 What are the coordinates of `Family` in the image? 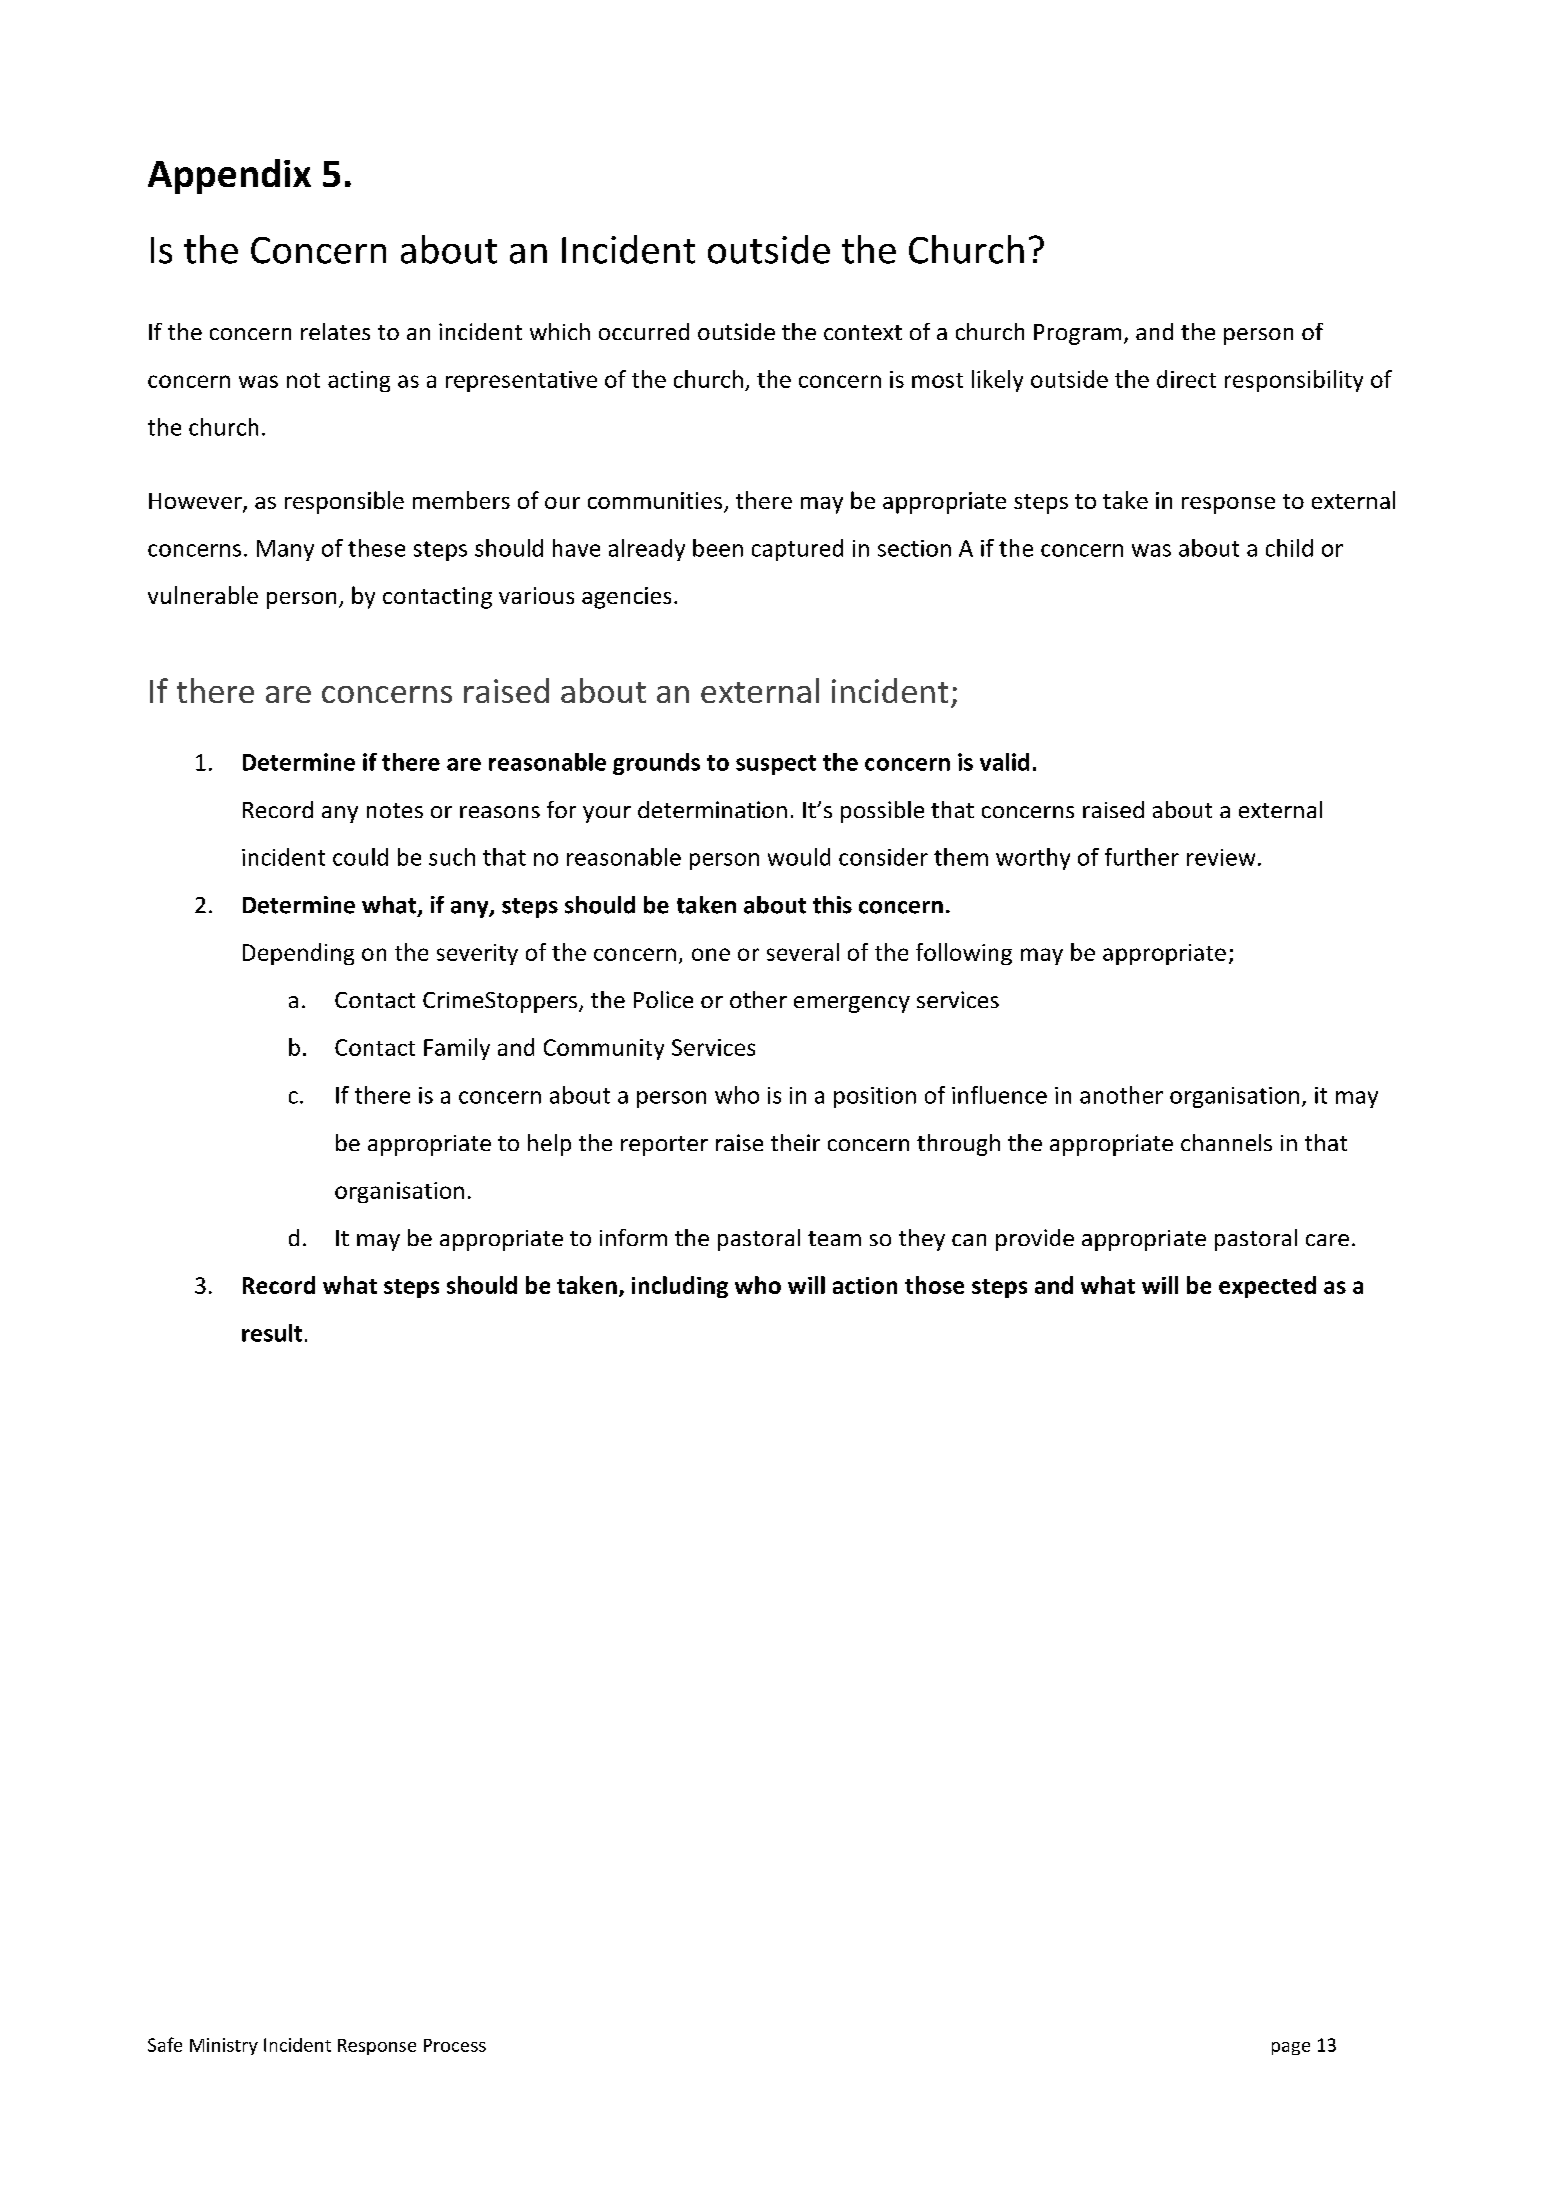 It's located at (457, 1049).
